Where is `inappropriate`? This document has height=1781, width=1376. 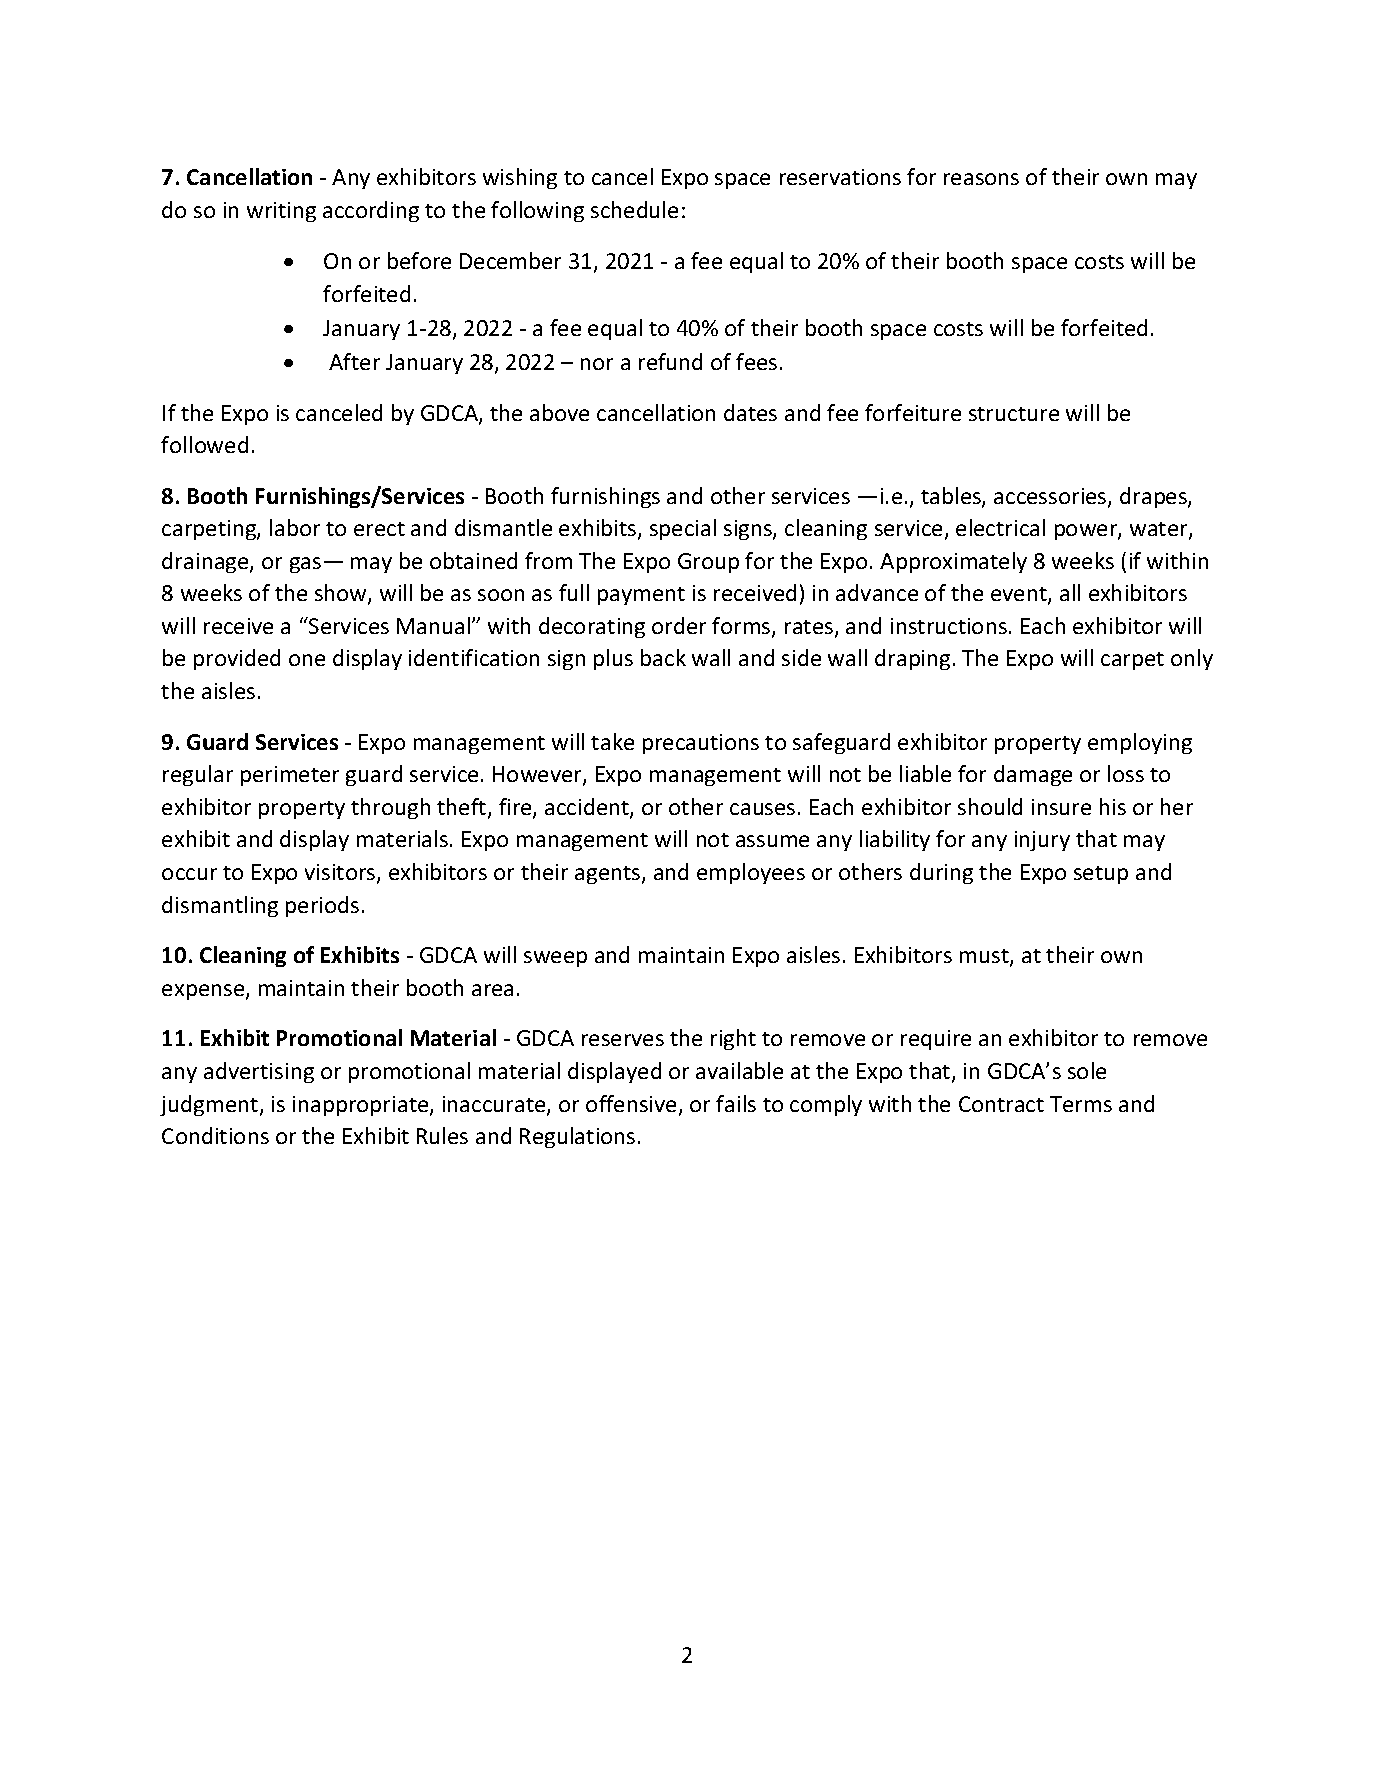
inappropriate is located at coordinates (362, 1106).
